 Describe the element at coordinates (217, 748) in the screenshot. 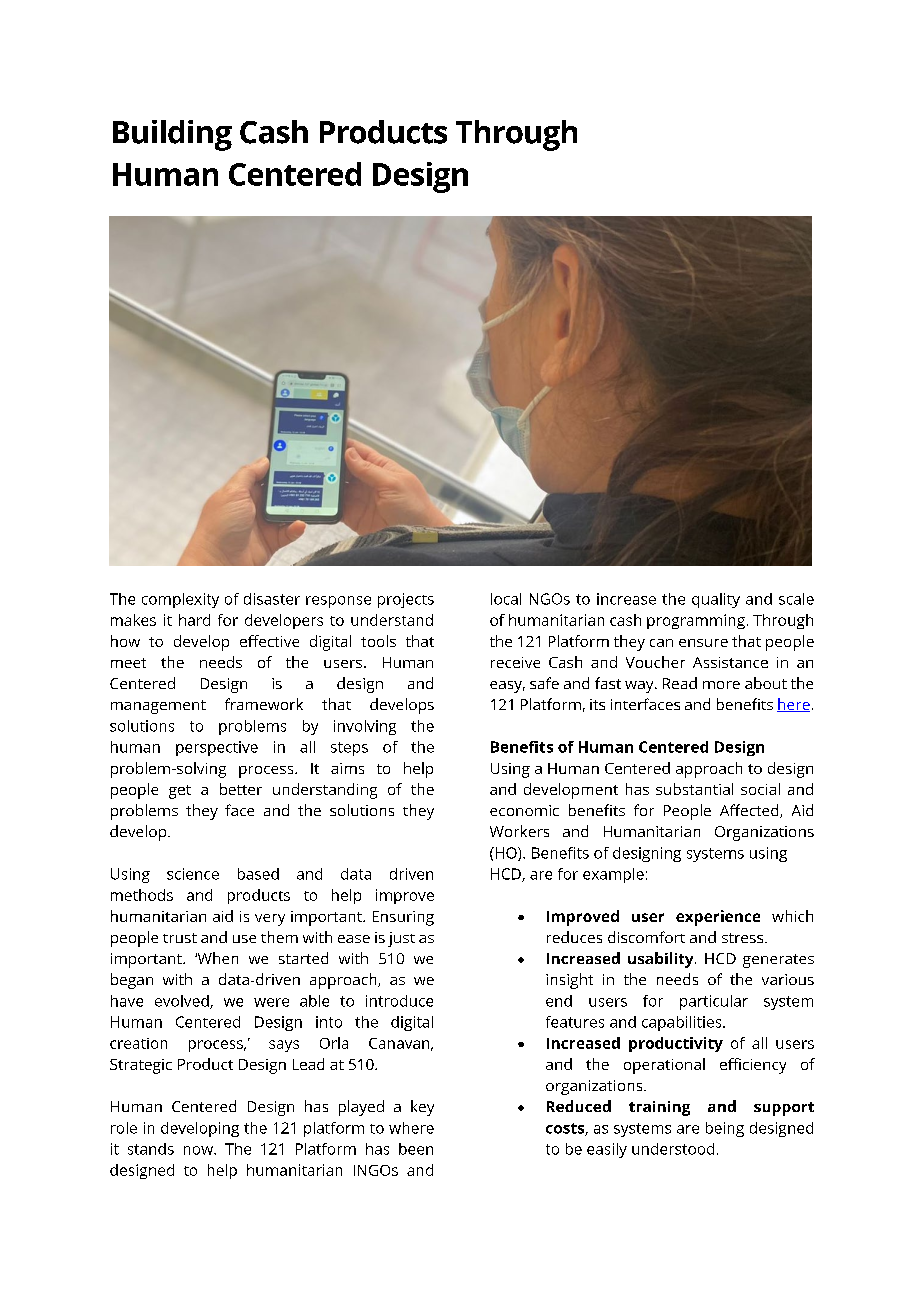

I see `perspective` at that location.
